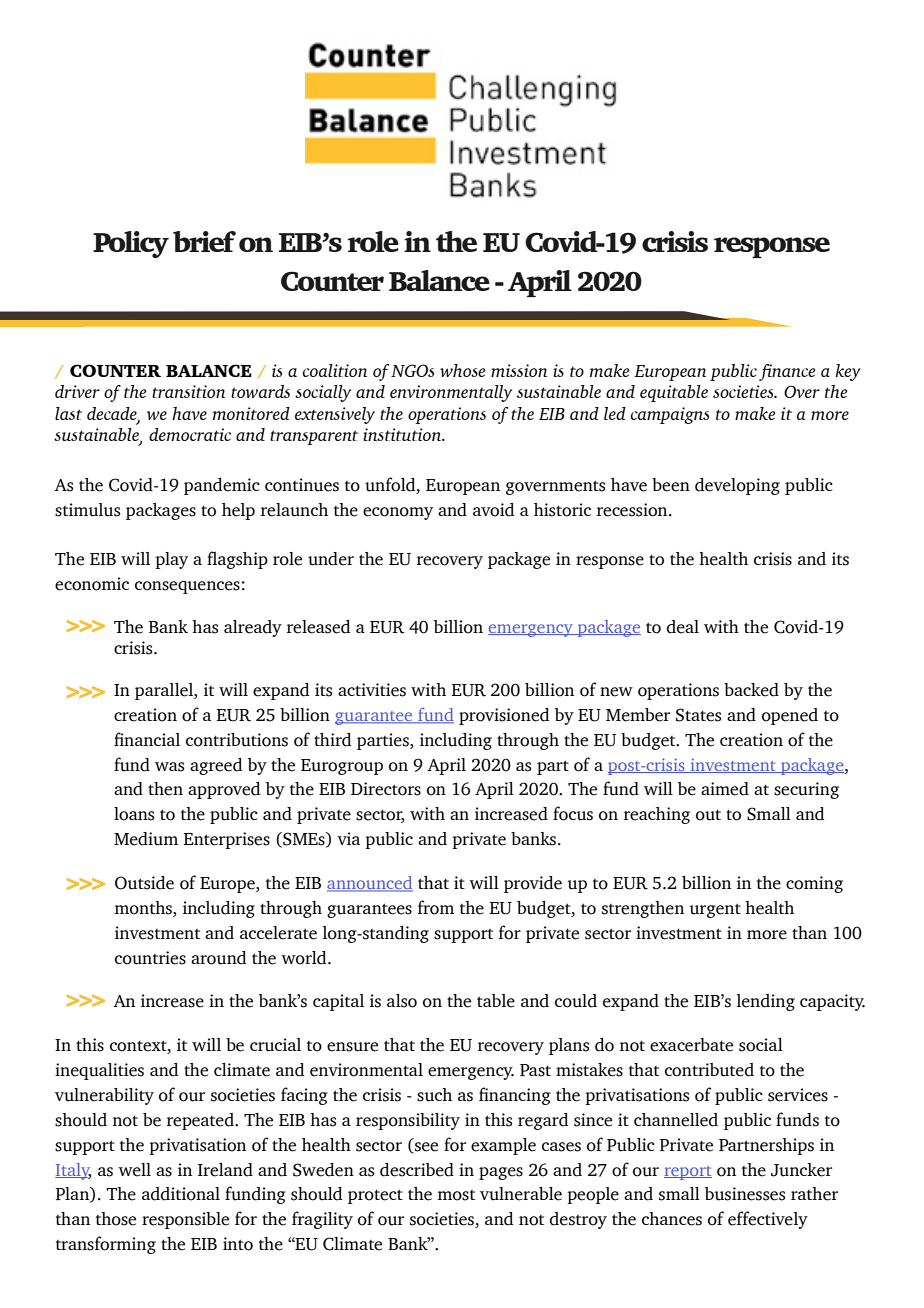 Image resolution: width=924 pixels, height=1308 pixels. I want to click on financial, so click(147, 739).
